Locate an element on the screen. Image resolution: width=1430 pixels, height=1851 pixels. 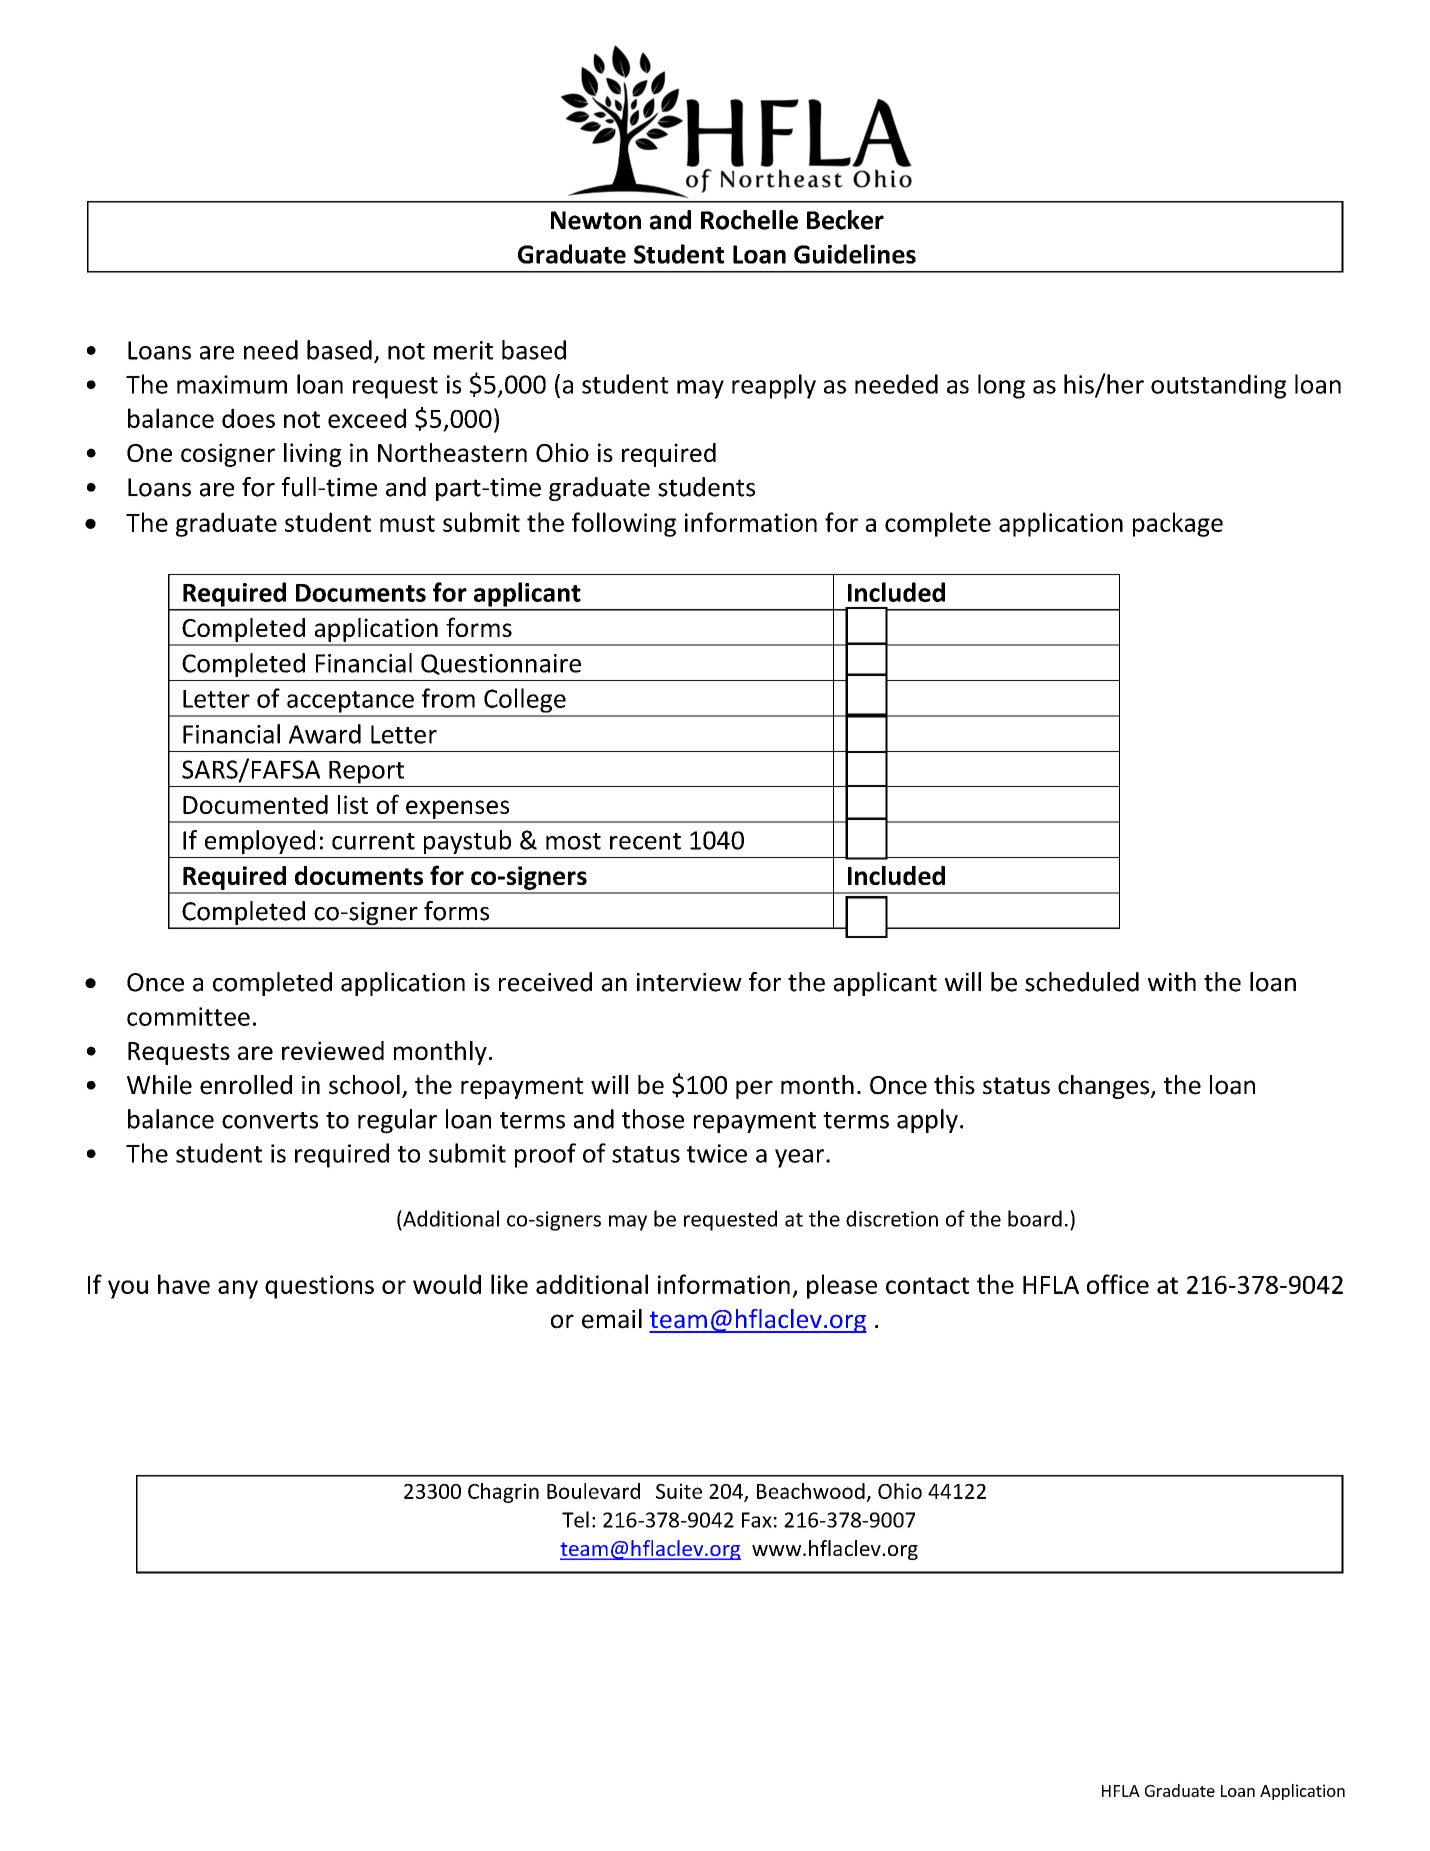
Chagrin is located at coordinates (503, 1493).
